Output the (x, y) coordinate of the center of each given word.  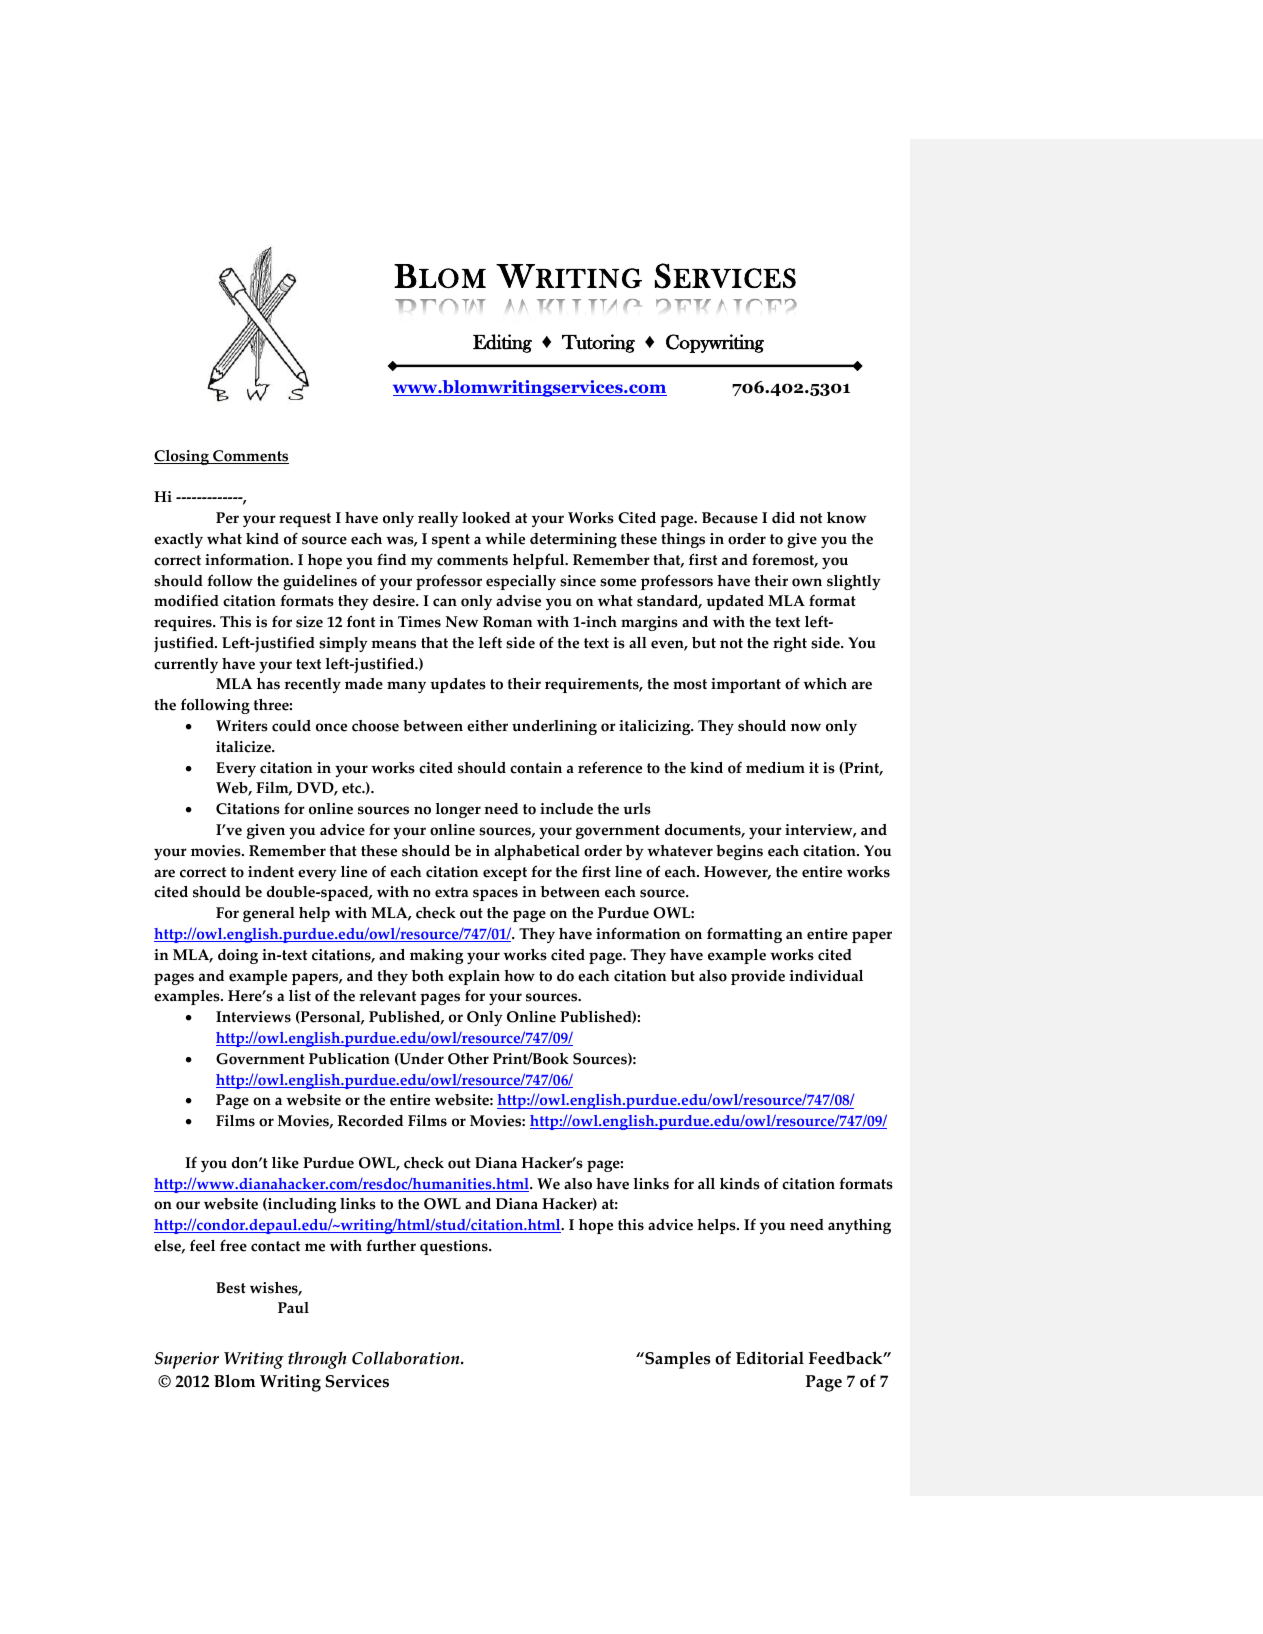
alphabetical (537, 852)
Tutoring (598, 343)
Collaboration (407, 1358)
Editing (502, 343)
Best (231, 1288)
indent (271, 872)
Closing (182, 457)
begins (739, 852)
